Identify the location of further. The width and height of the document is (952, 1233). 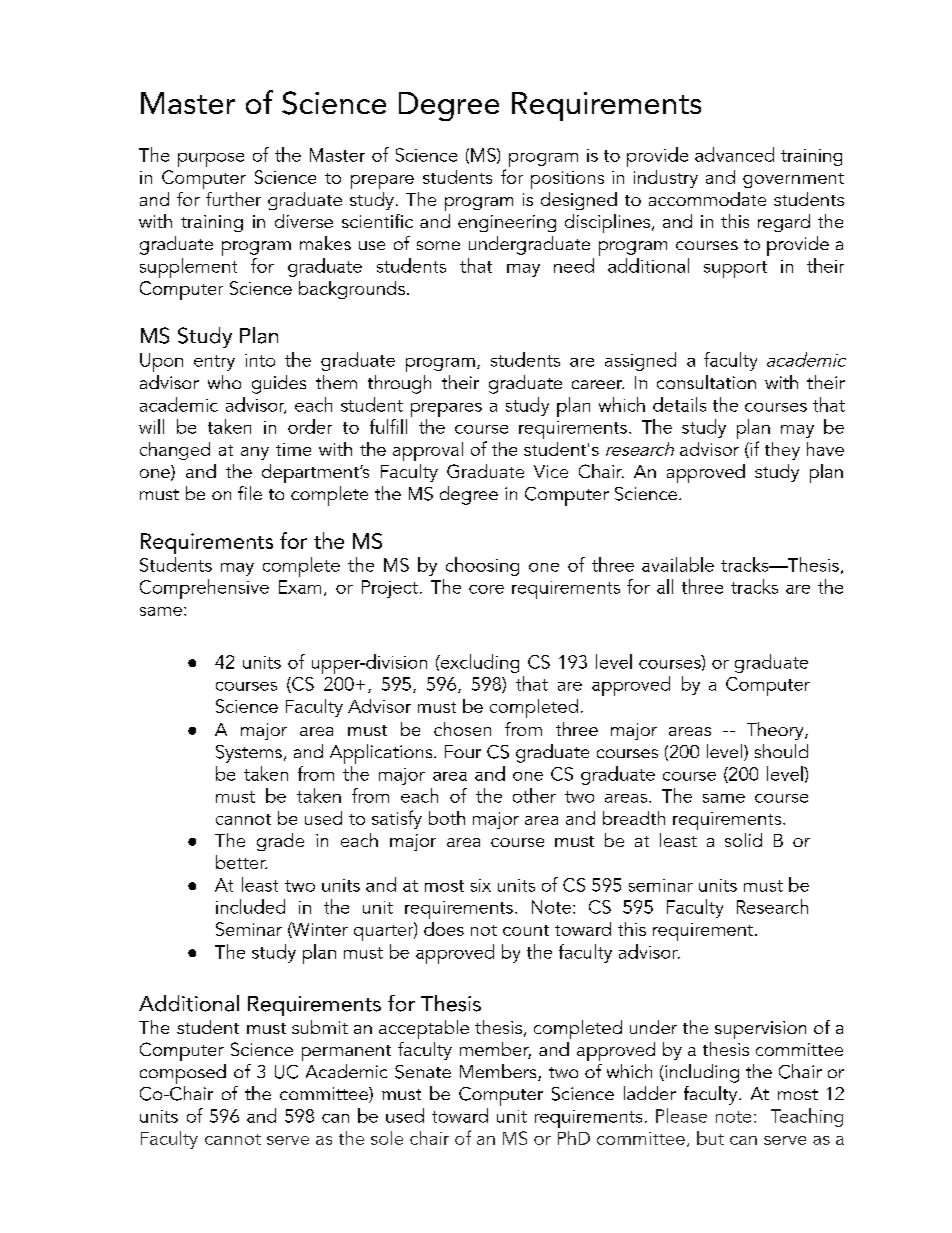
(233, 199).
